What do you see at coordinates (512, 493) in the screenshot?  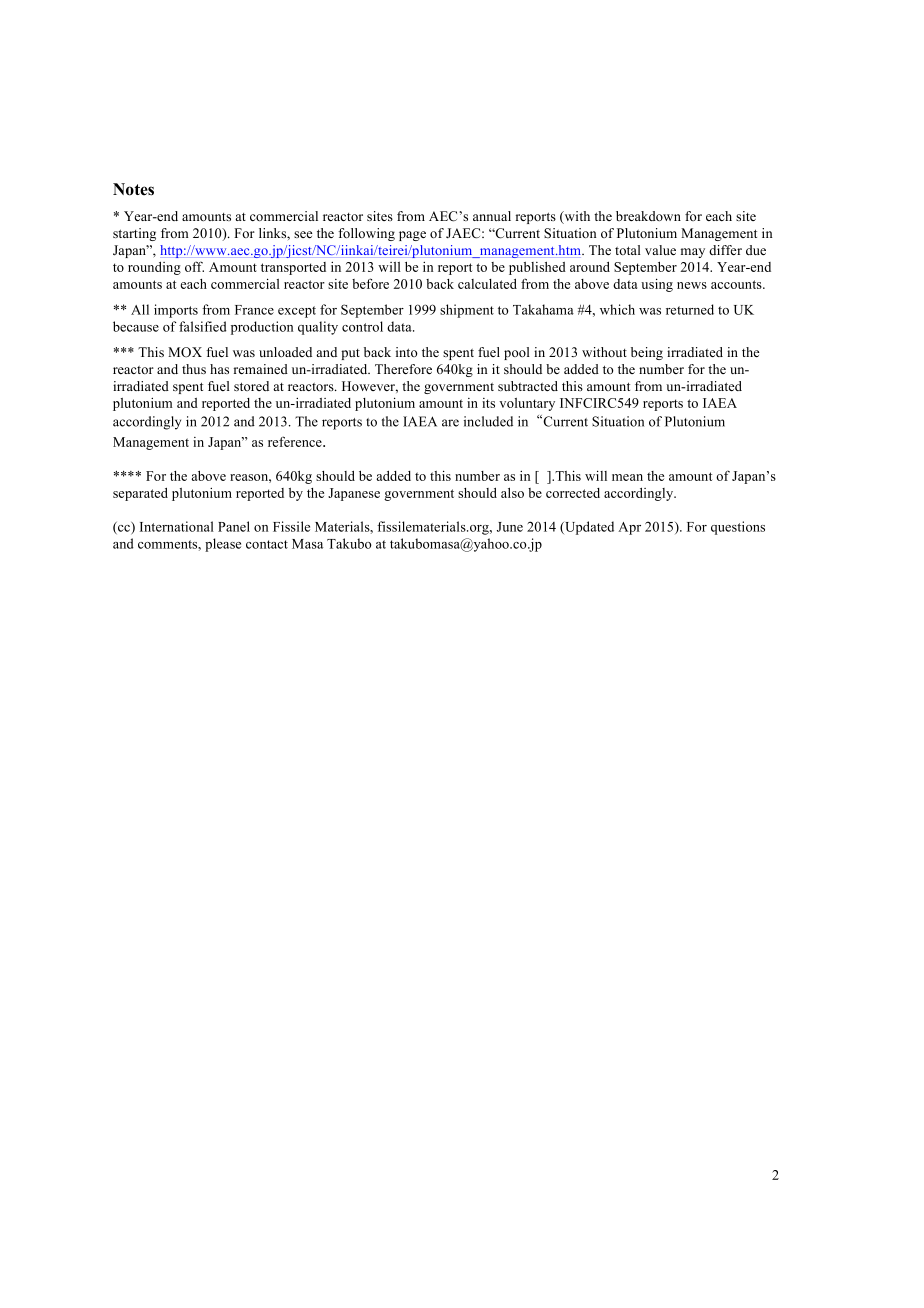 I see `also` at bounding box center [512, 493].
